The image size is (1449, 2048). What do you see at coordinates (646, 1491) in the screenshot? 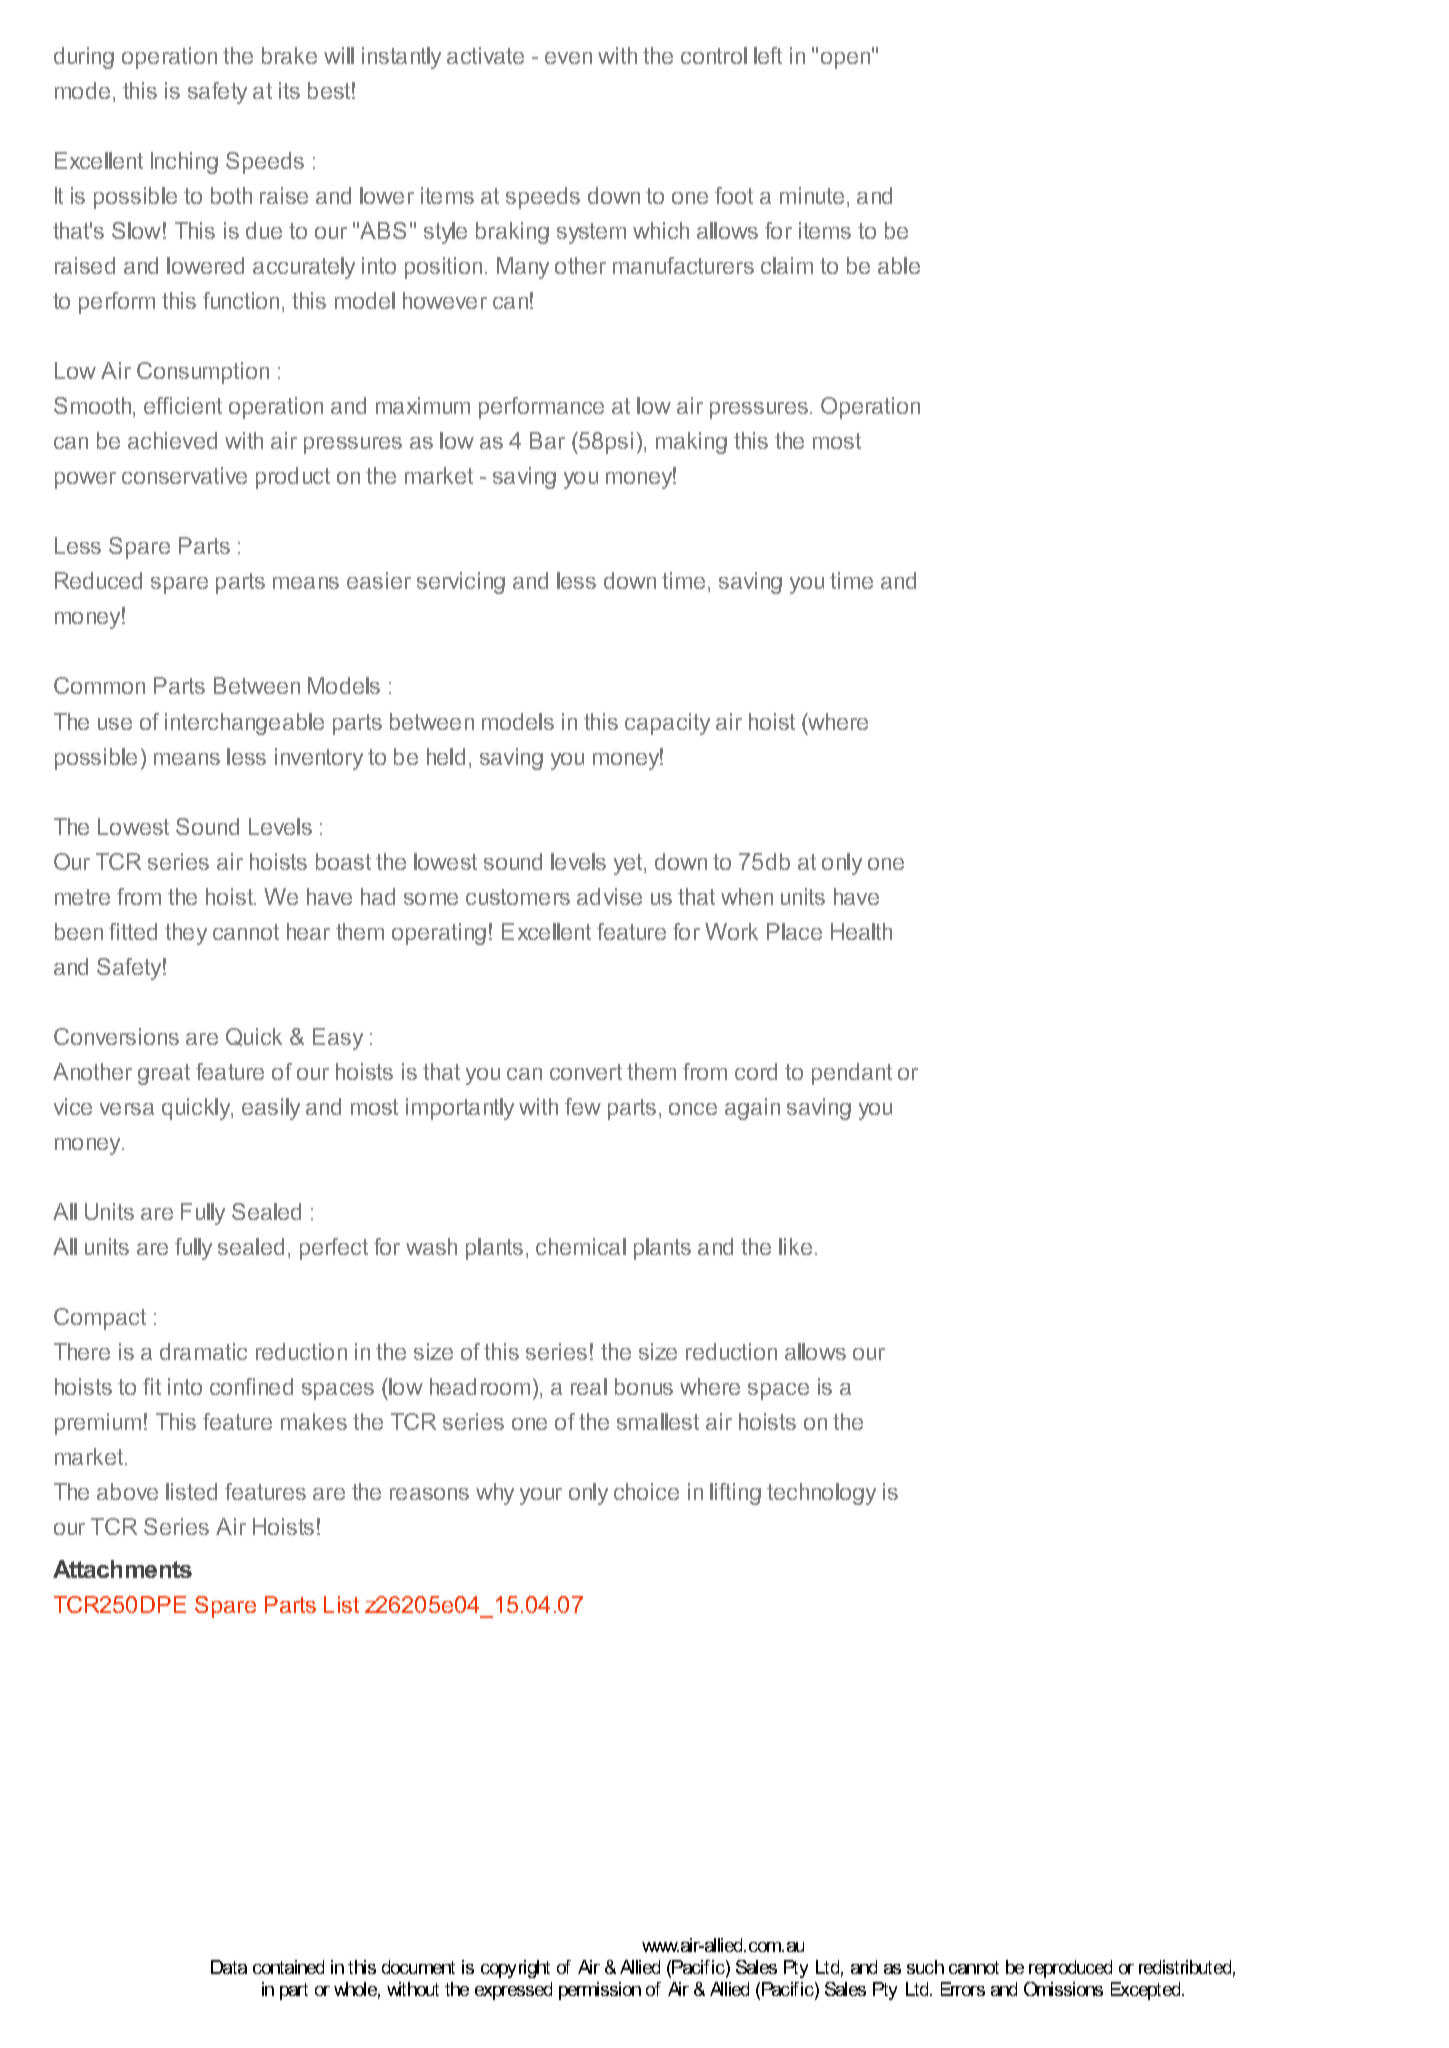
I see `choice` at bounding box center [646, 1491].
